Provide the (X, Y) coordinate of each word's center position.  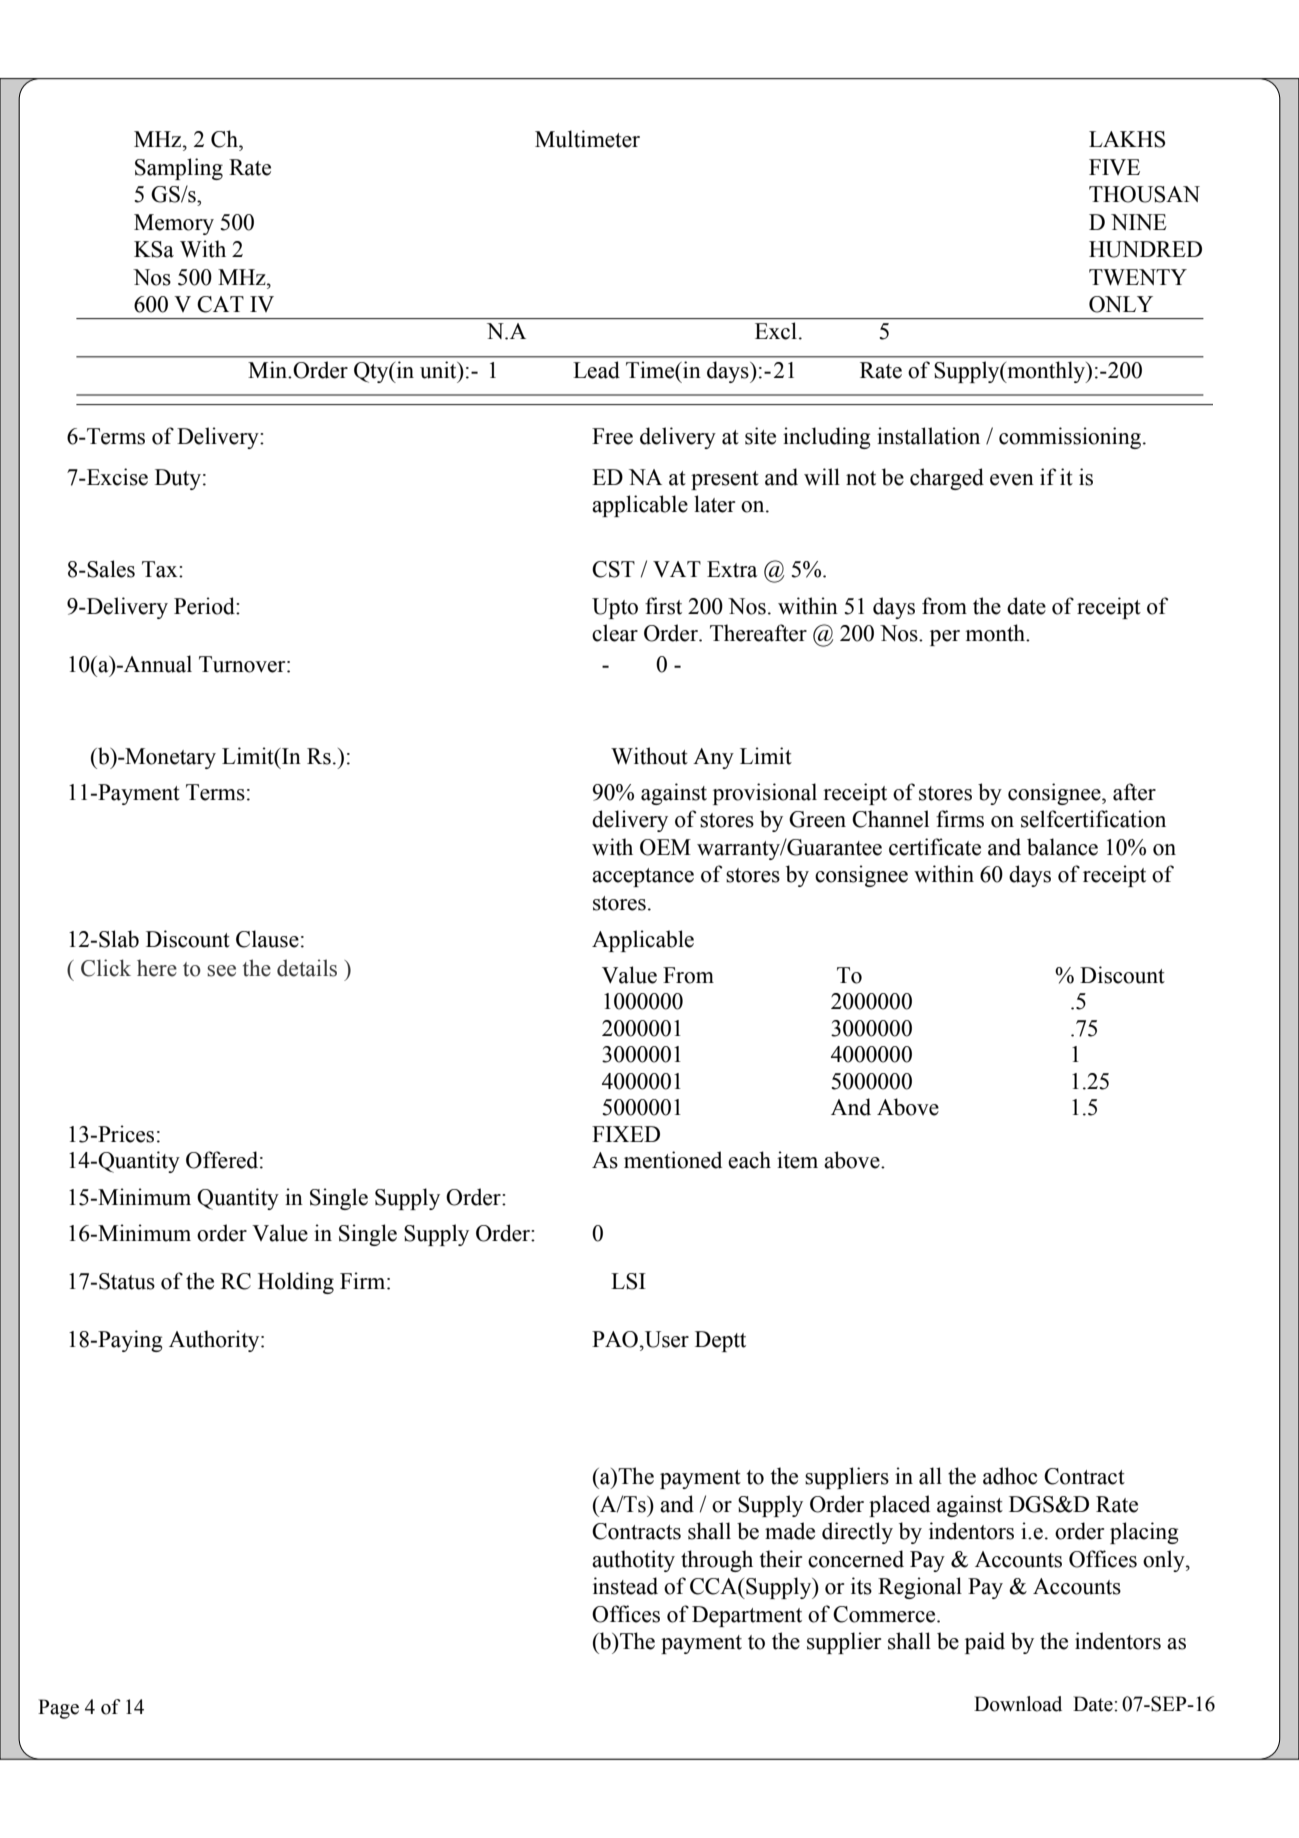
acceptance (643, 877)
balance (1062, 847)
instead (625, 1586)
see (221, 971)
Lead (596, 370)
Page (58, 1709)
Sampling (179, 169)
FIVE (1114, 167)
